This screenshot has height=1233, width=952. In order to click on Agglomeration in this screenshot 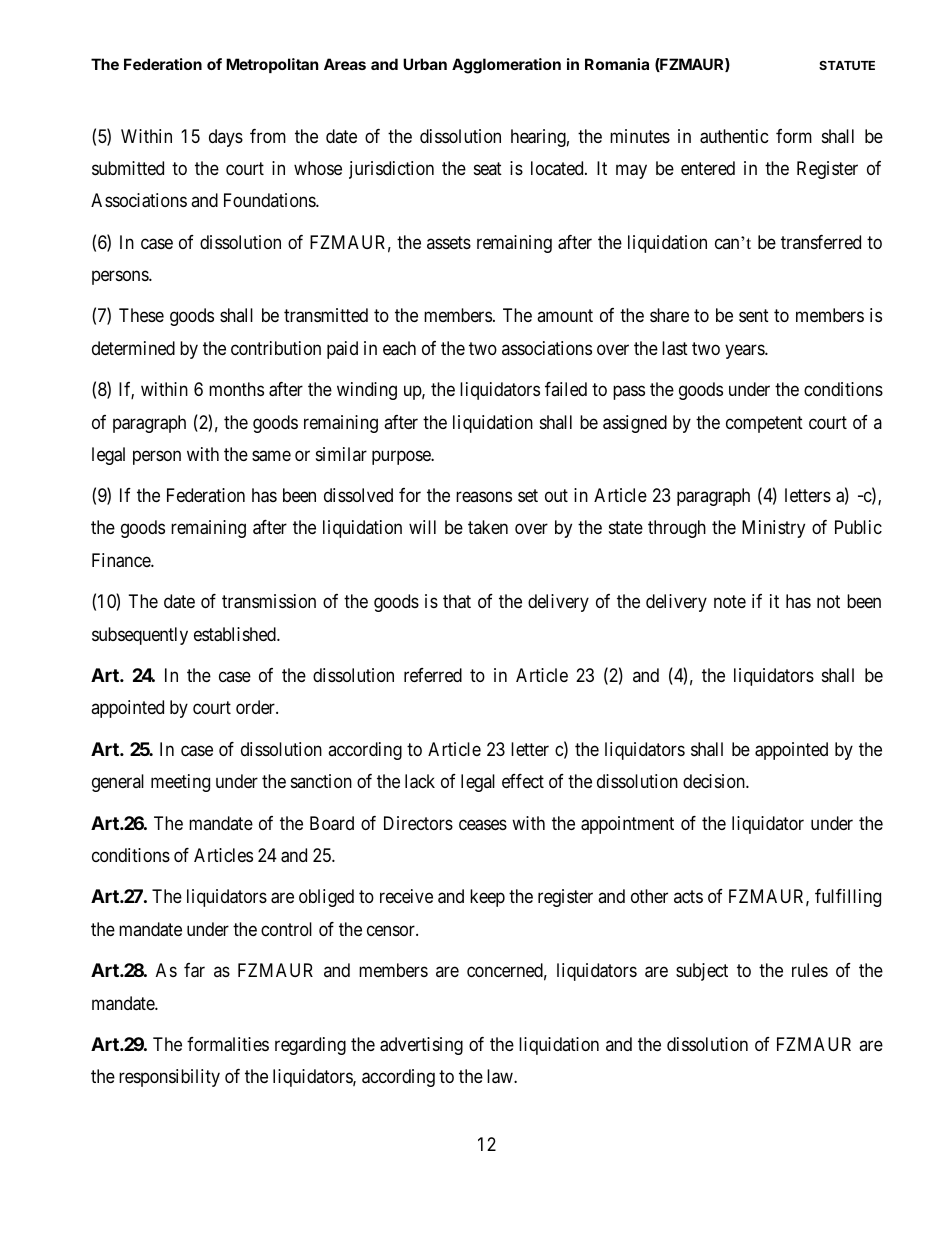, I will do `click(506, 66)`.
